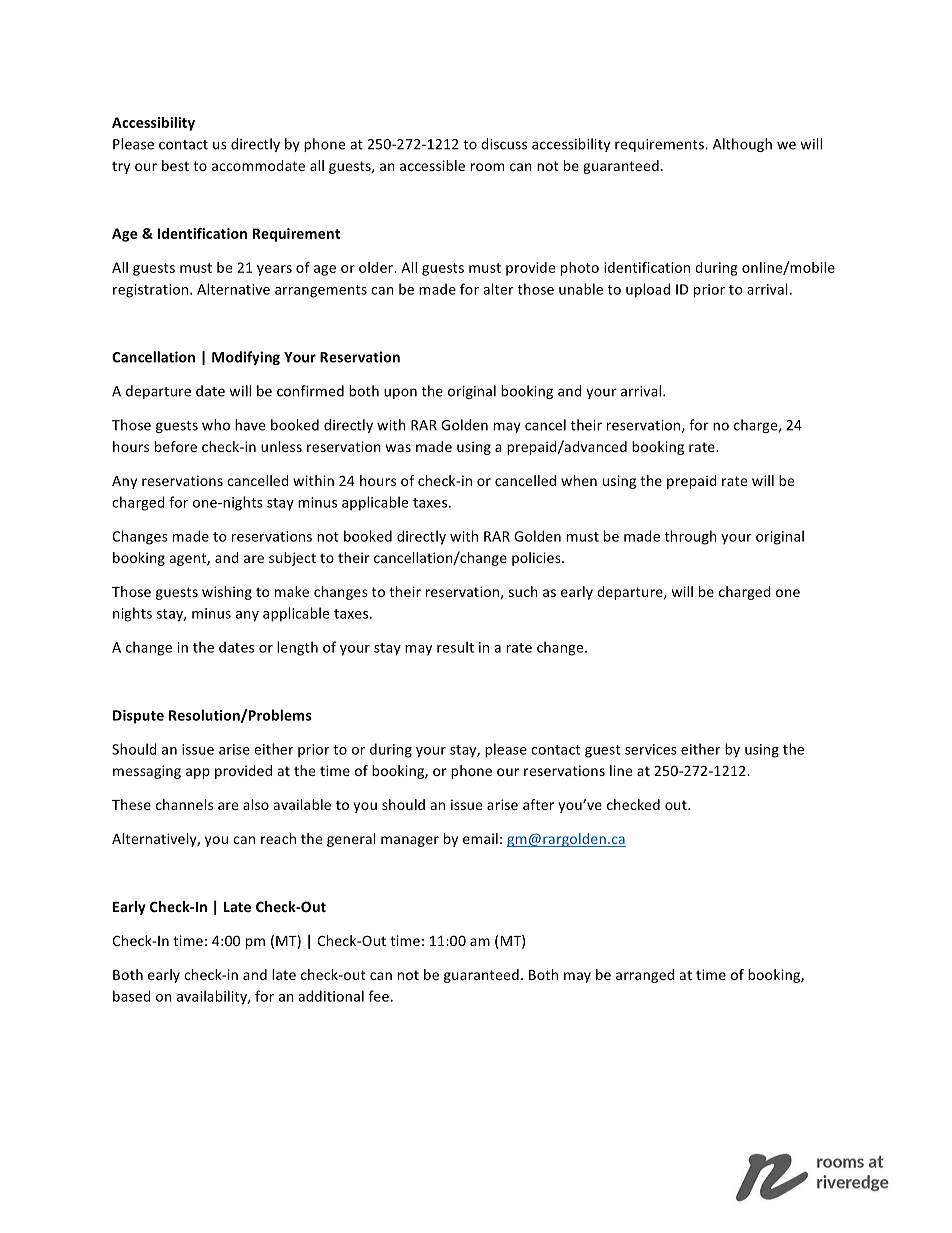  What do you see at coordinates (523, 591) in the screenshot?
I see `such` at bounding box center [523, 591].
